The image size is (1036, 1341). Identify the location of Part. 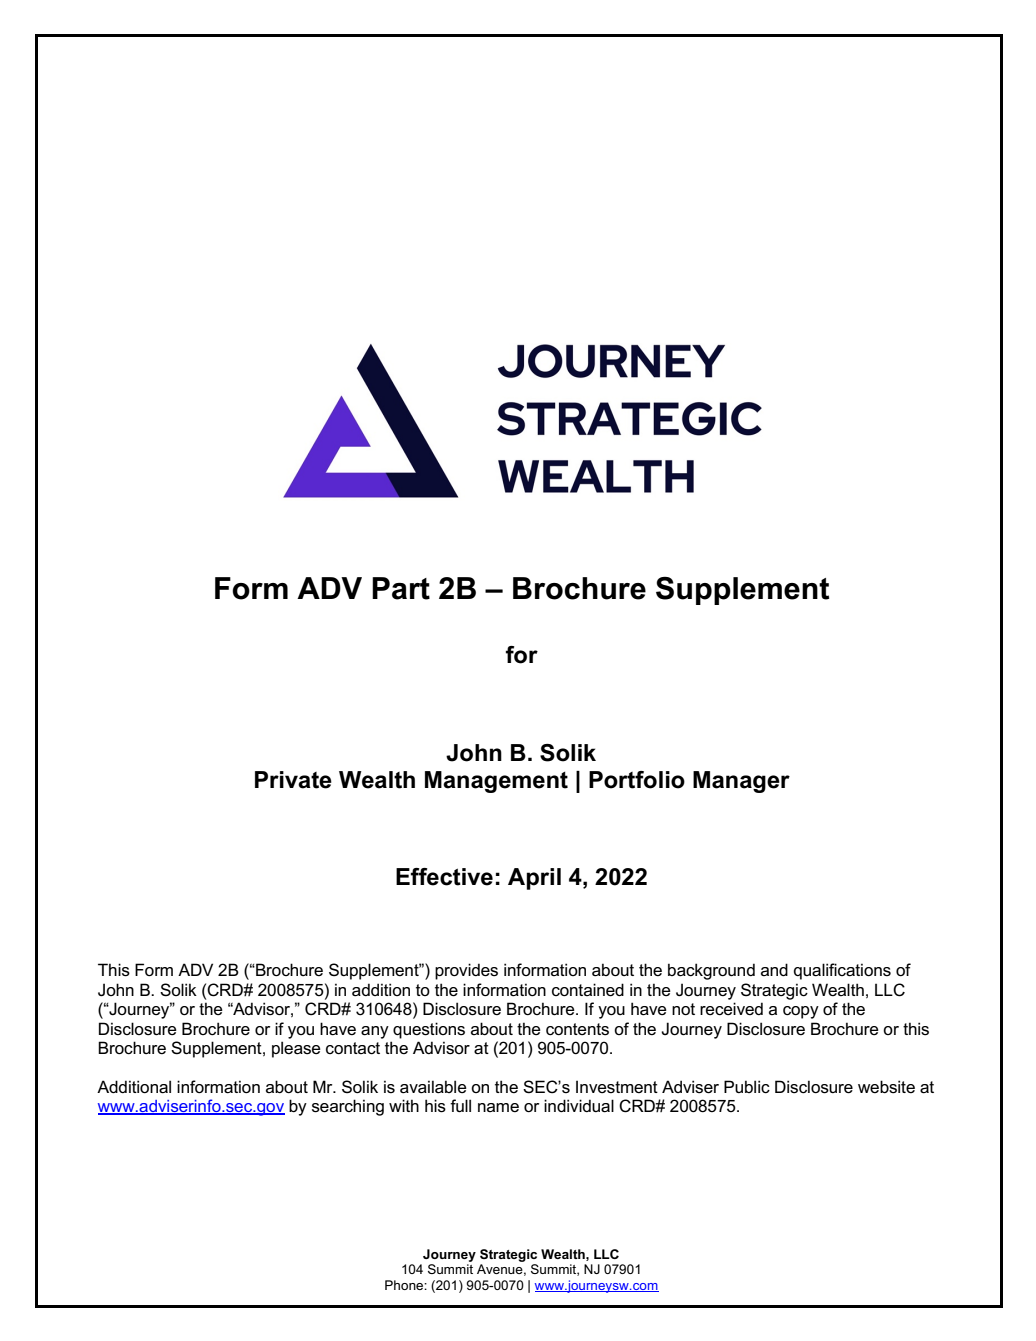
(401, 588).
